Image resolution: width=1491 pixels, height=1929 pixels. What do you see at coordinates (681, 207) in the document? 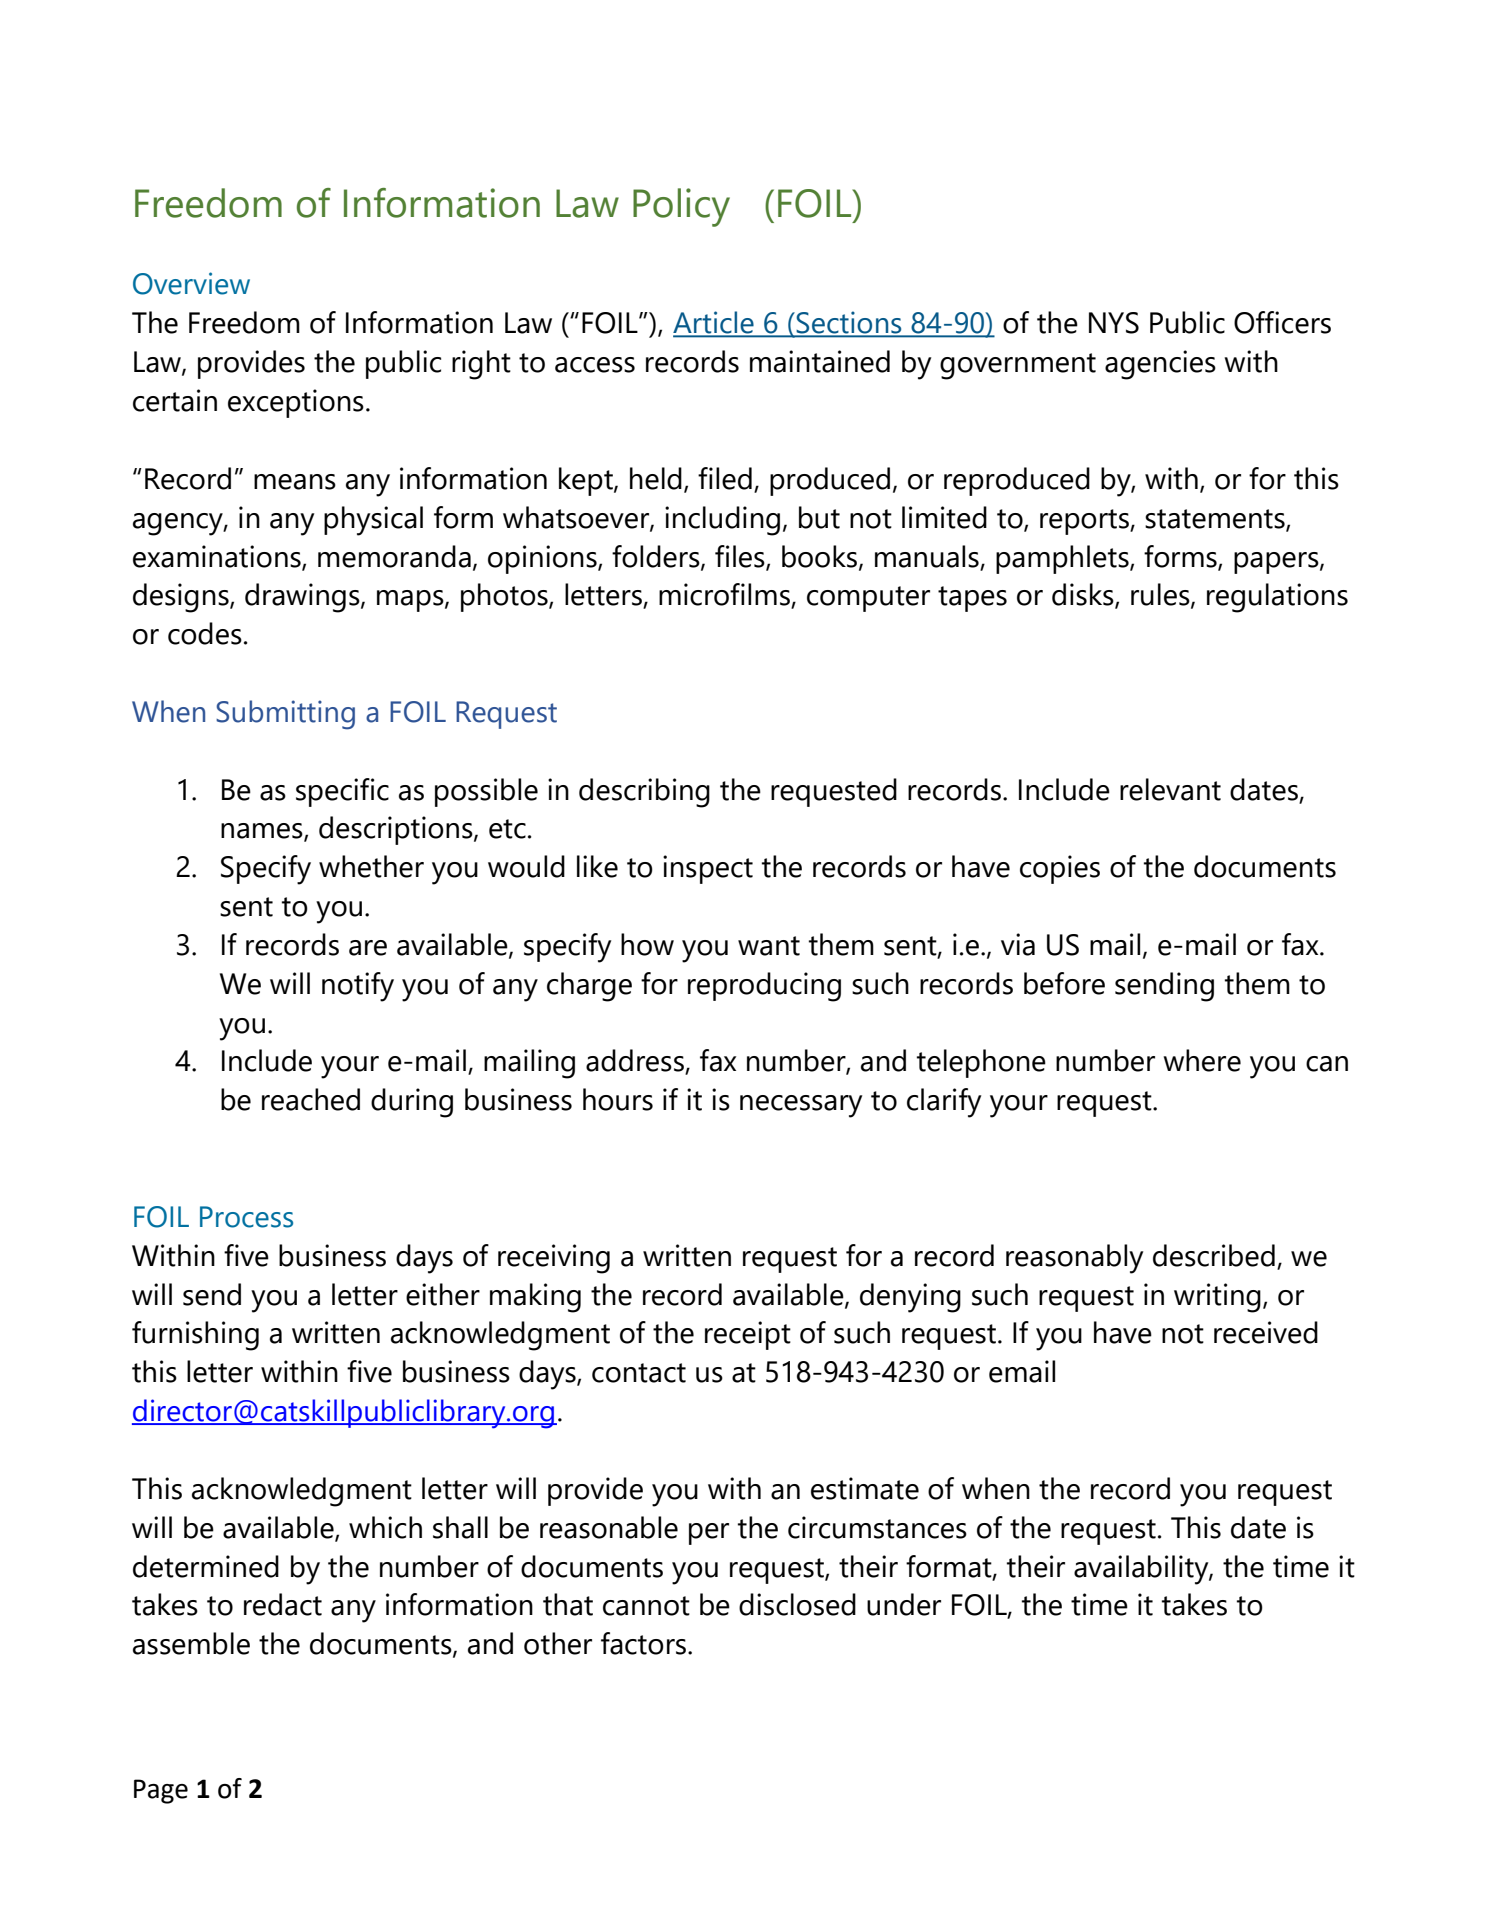
I see `Policy` at bounding box center [681, 207].
